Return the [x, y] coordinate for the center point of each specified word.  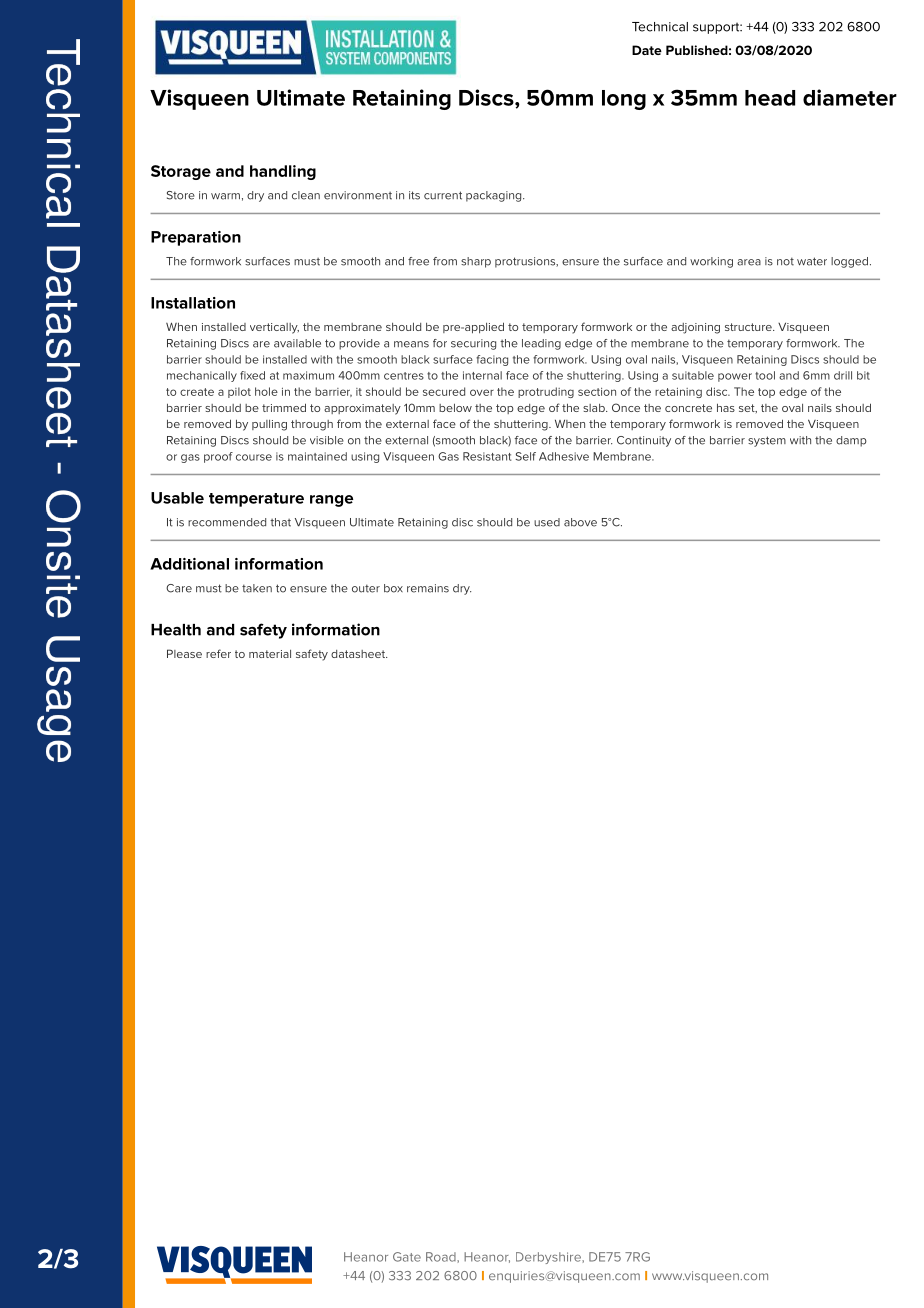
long [624, 100]
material [270, 654]
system [767, 441]
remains [428, 588]
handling [283, 172]
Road [442, 1257]
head [770, 98]
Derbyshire [549, 1258]
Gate [407, 1257]
